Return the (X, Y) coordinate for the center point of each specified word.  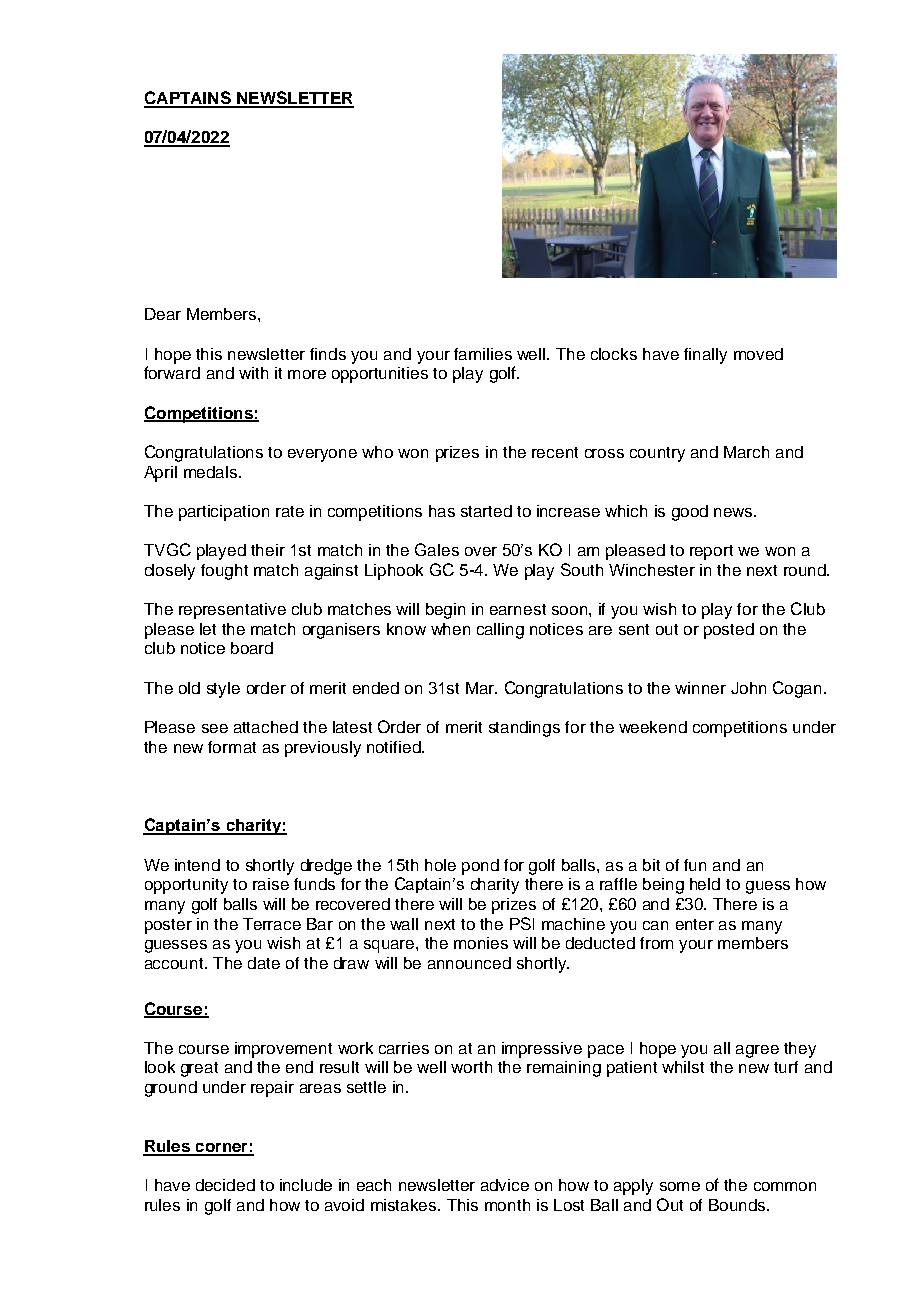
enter (695, 924)
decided (225, 1185)
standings (524, 729)
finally (705, 356)
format (232, 747)
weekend (653, 727)
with (253, 373)
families (483, 354)
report (711, 552)
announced (469, 963)
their (268, 550)
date (264, 963)
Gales (437, 549)
